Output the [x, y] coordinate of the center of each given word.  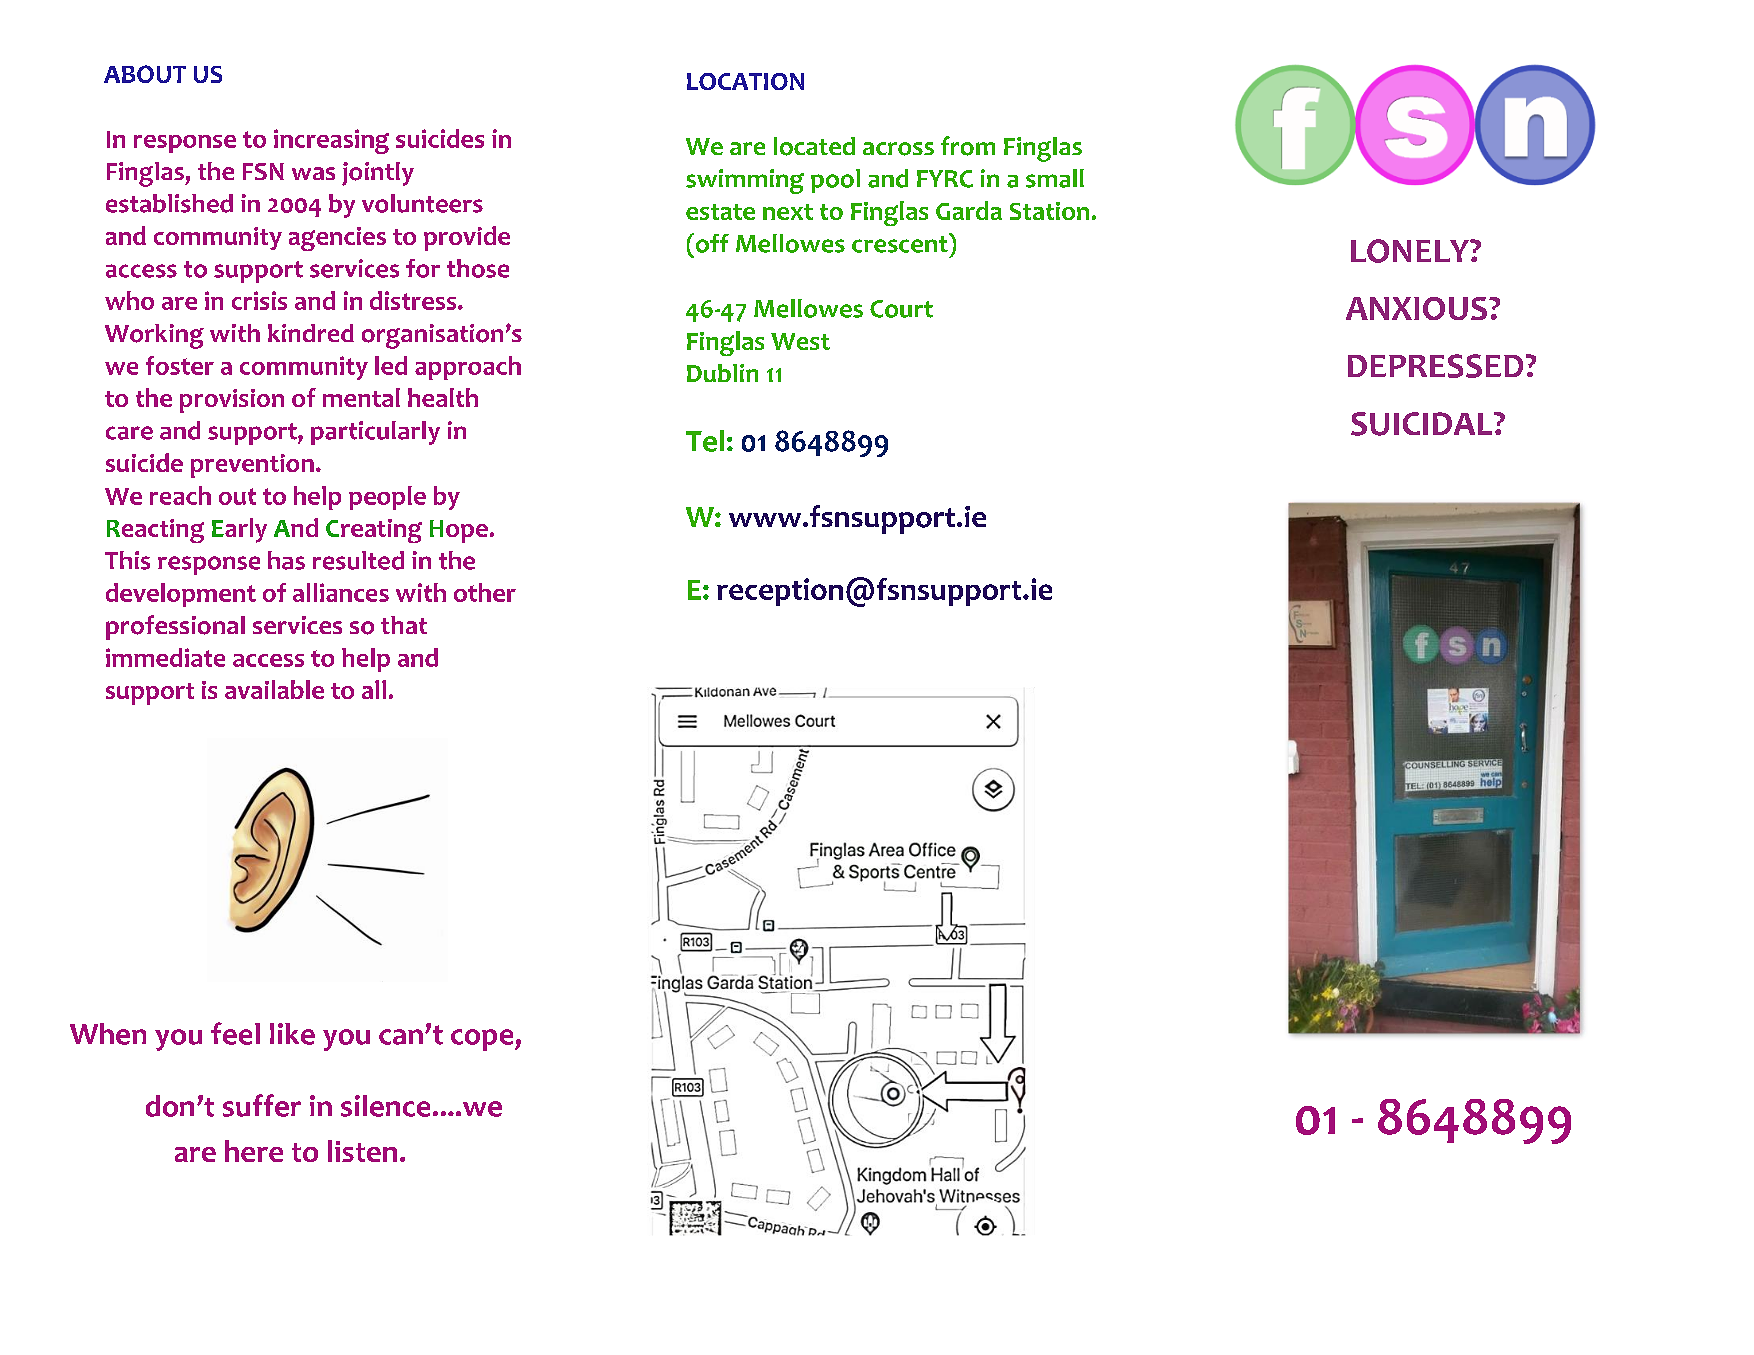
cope [483, 1040]
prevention [252, 466]
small [1055, 178]
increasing [331, 141]
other [485, 592]
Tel [705, 441]
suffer [262, 1105]
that [404, 625]
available [274, 689]
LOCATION [745, 81]
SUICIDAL [1423, 424]
